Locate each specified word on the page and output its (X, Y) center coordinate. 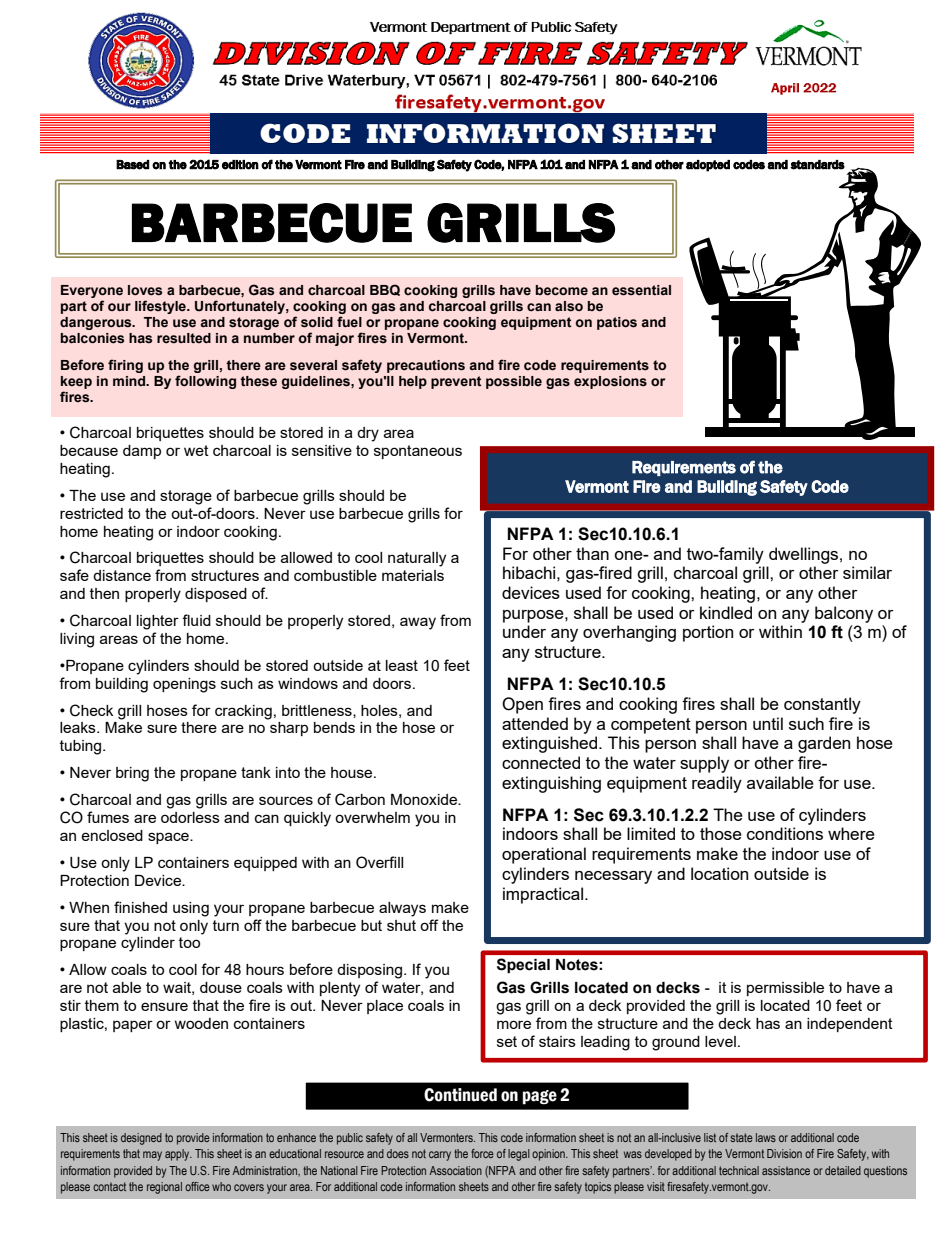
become (562, 290)
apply (178, 1155)
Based (133, 165)
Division (784, 1153)
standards (817, 165)
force (482, 1153)
